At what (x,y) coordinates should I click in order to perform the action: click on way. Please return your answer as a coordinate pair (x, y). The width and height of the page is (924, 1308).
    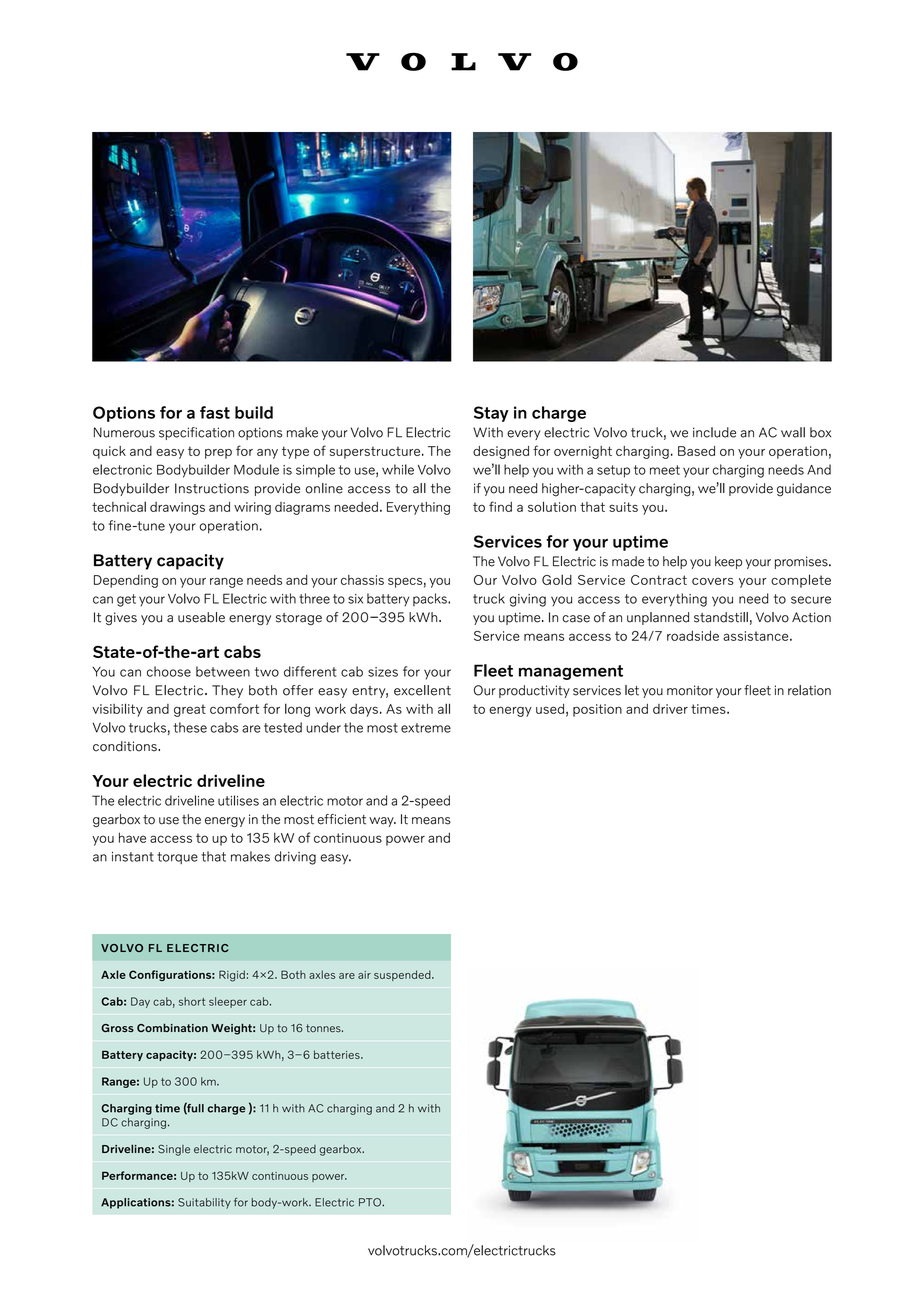
    Looking at the image, I should click on (382, 822).
